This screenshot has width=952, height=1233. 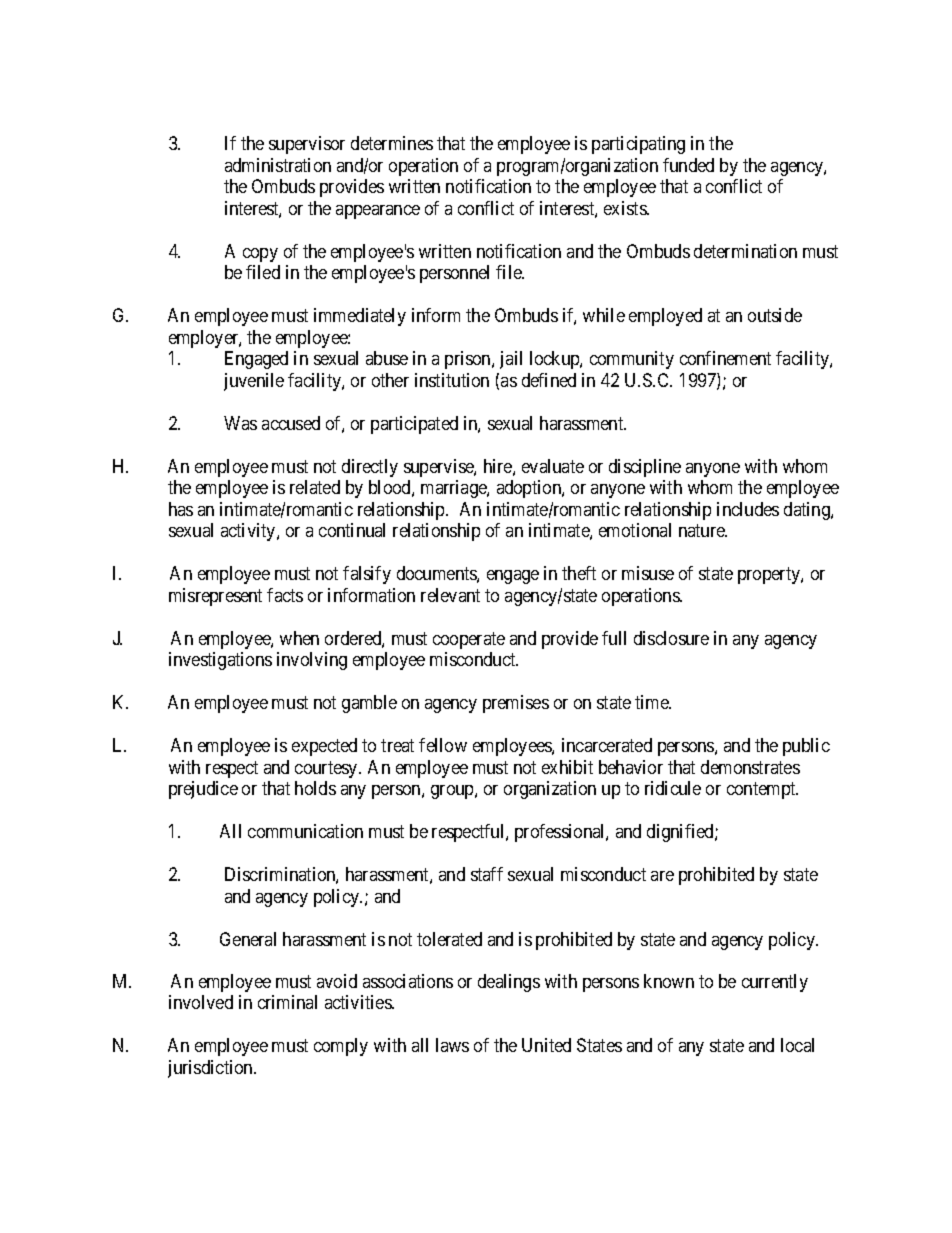 What do you see at coordinates (553, 466) in the screenshot?
I see `evaluate` at bounding box center [553, 466].
